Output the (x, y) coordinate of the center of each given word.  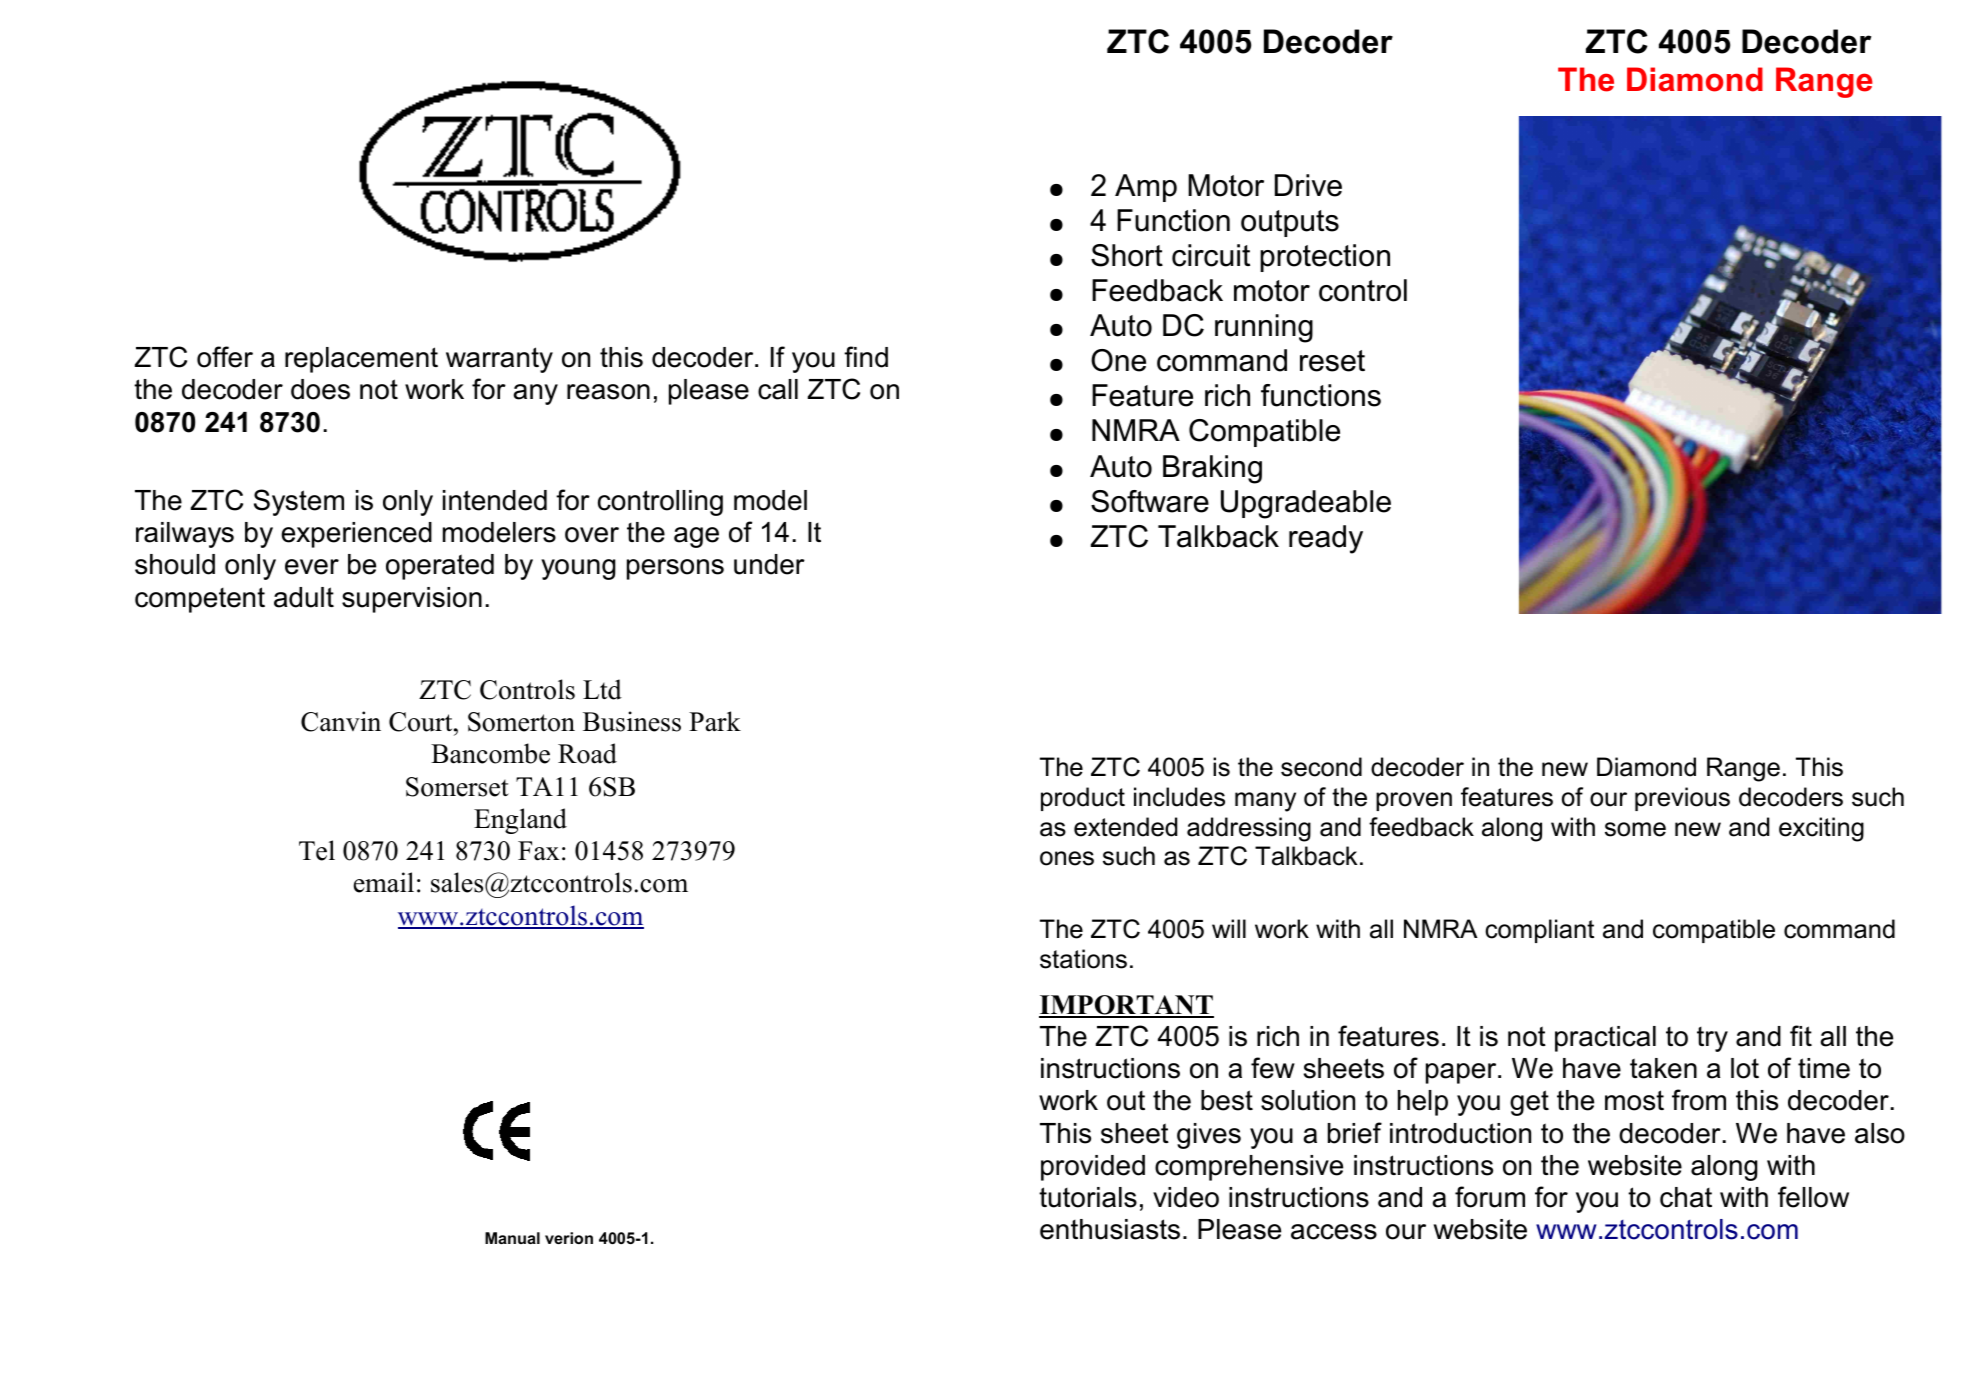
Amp (1146, 188)
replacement (361, 360)
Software (1150, 501)
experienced (356, 535)
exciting (1821, 829)
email (384, 882)
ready (1326, 539)
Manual (512, 1238)
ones (1067, 858)
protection (1325, 258)
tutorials (1088, 1197)
